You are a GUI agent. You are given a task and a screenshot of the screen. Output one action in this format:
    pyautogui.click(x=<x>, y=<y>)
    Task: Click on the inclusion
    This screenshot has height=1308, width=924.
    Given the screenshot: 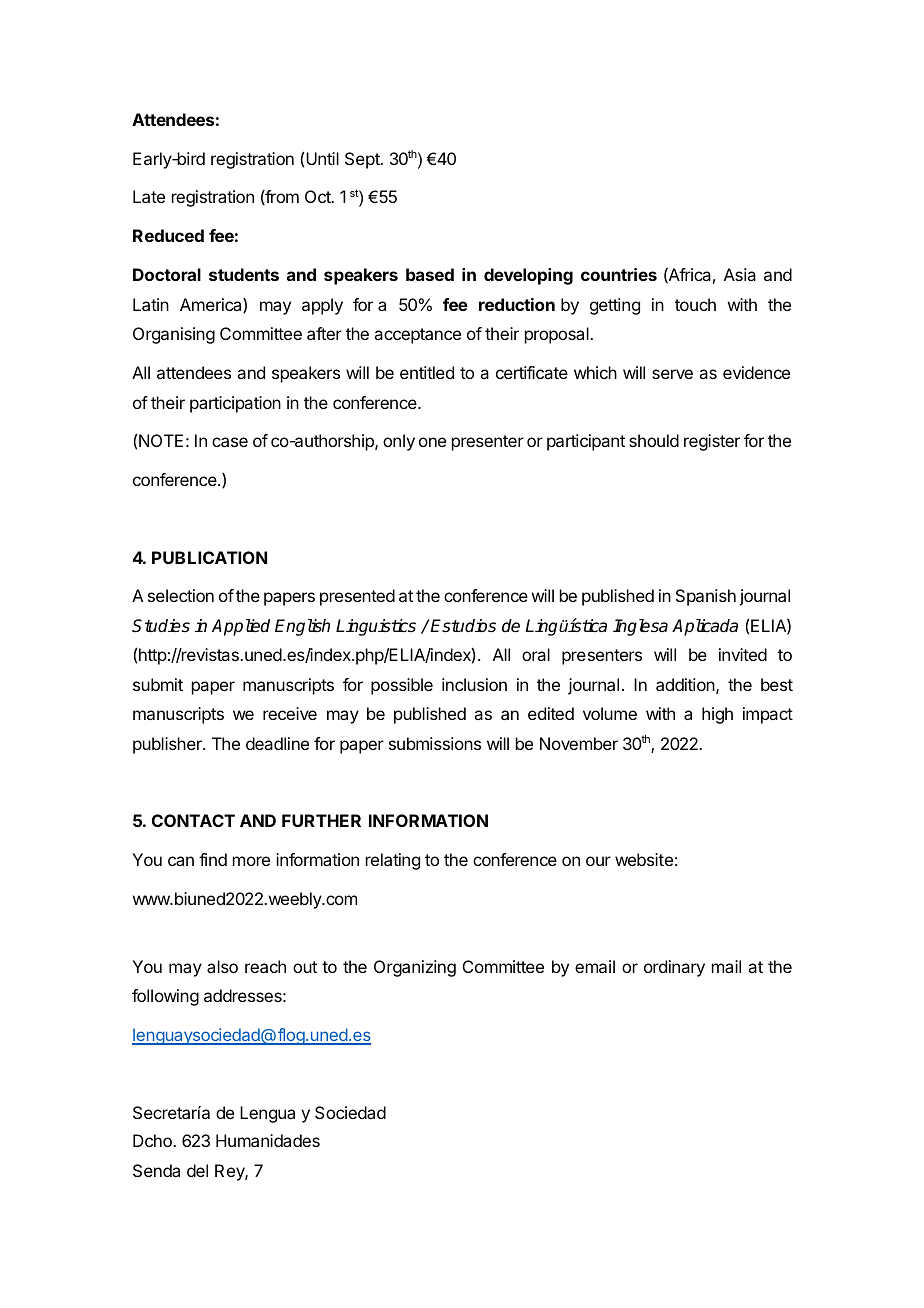 What is the action you would take?
    pyautogui.click(x=474, y=684)
